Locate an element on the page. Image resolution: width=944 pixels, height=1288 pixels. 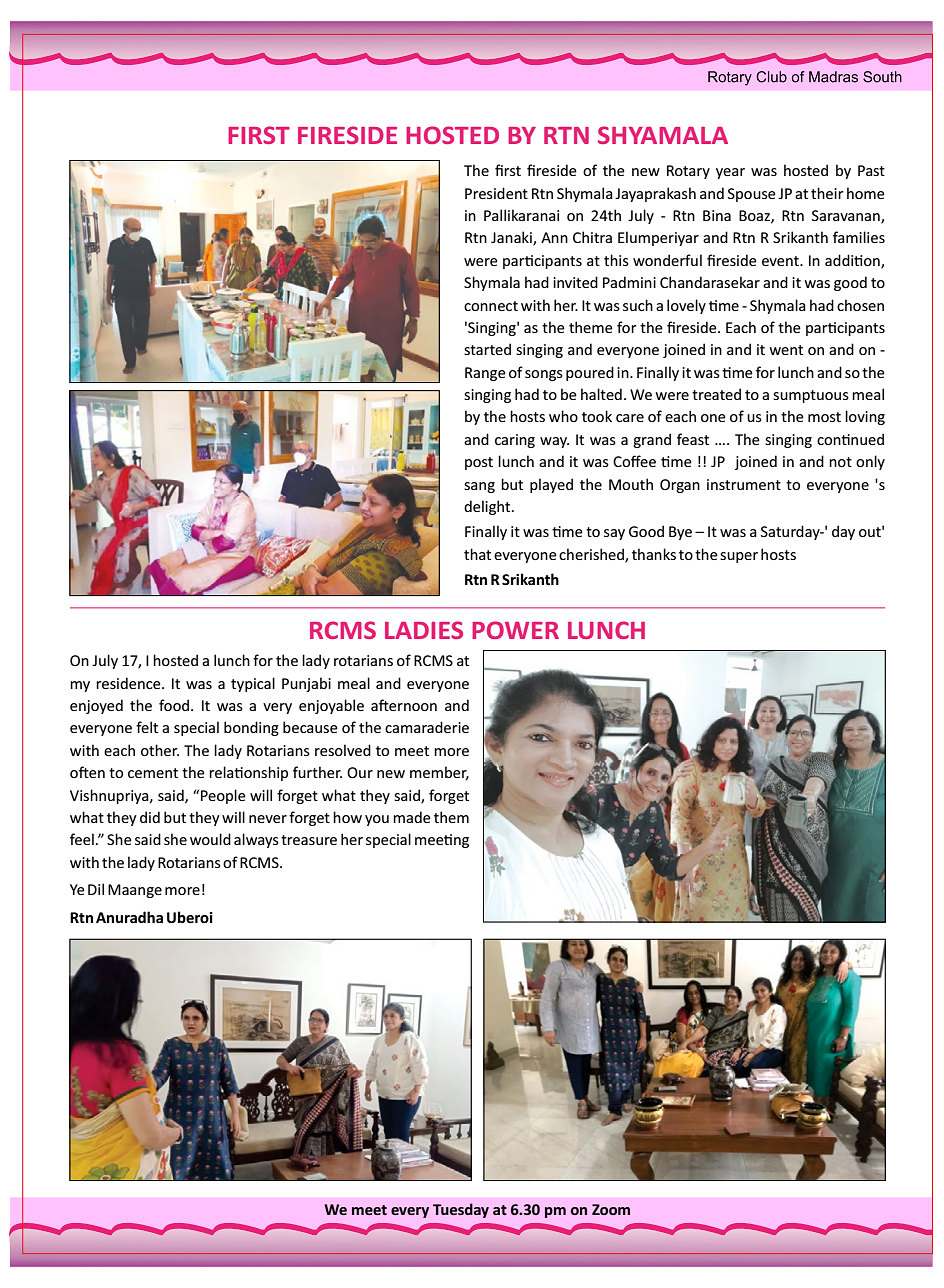
their is located at coordinates (827, 193).
